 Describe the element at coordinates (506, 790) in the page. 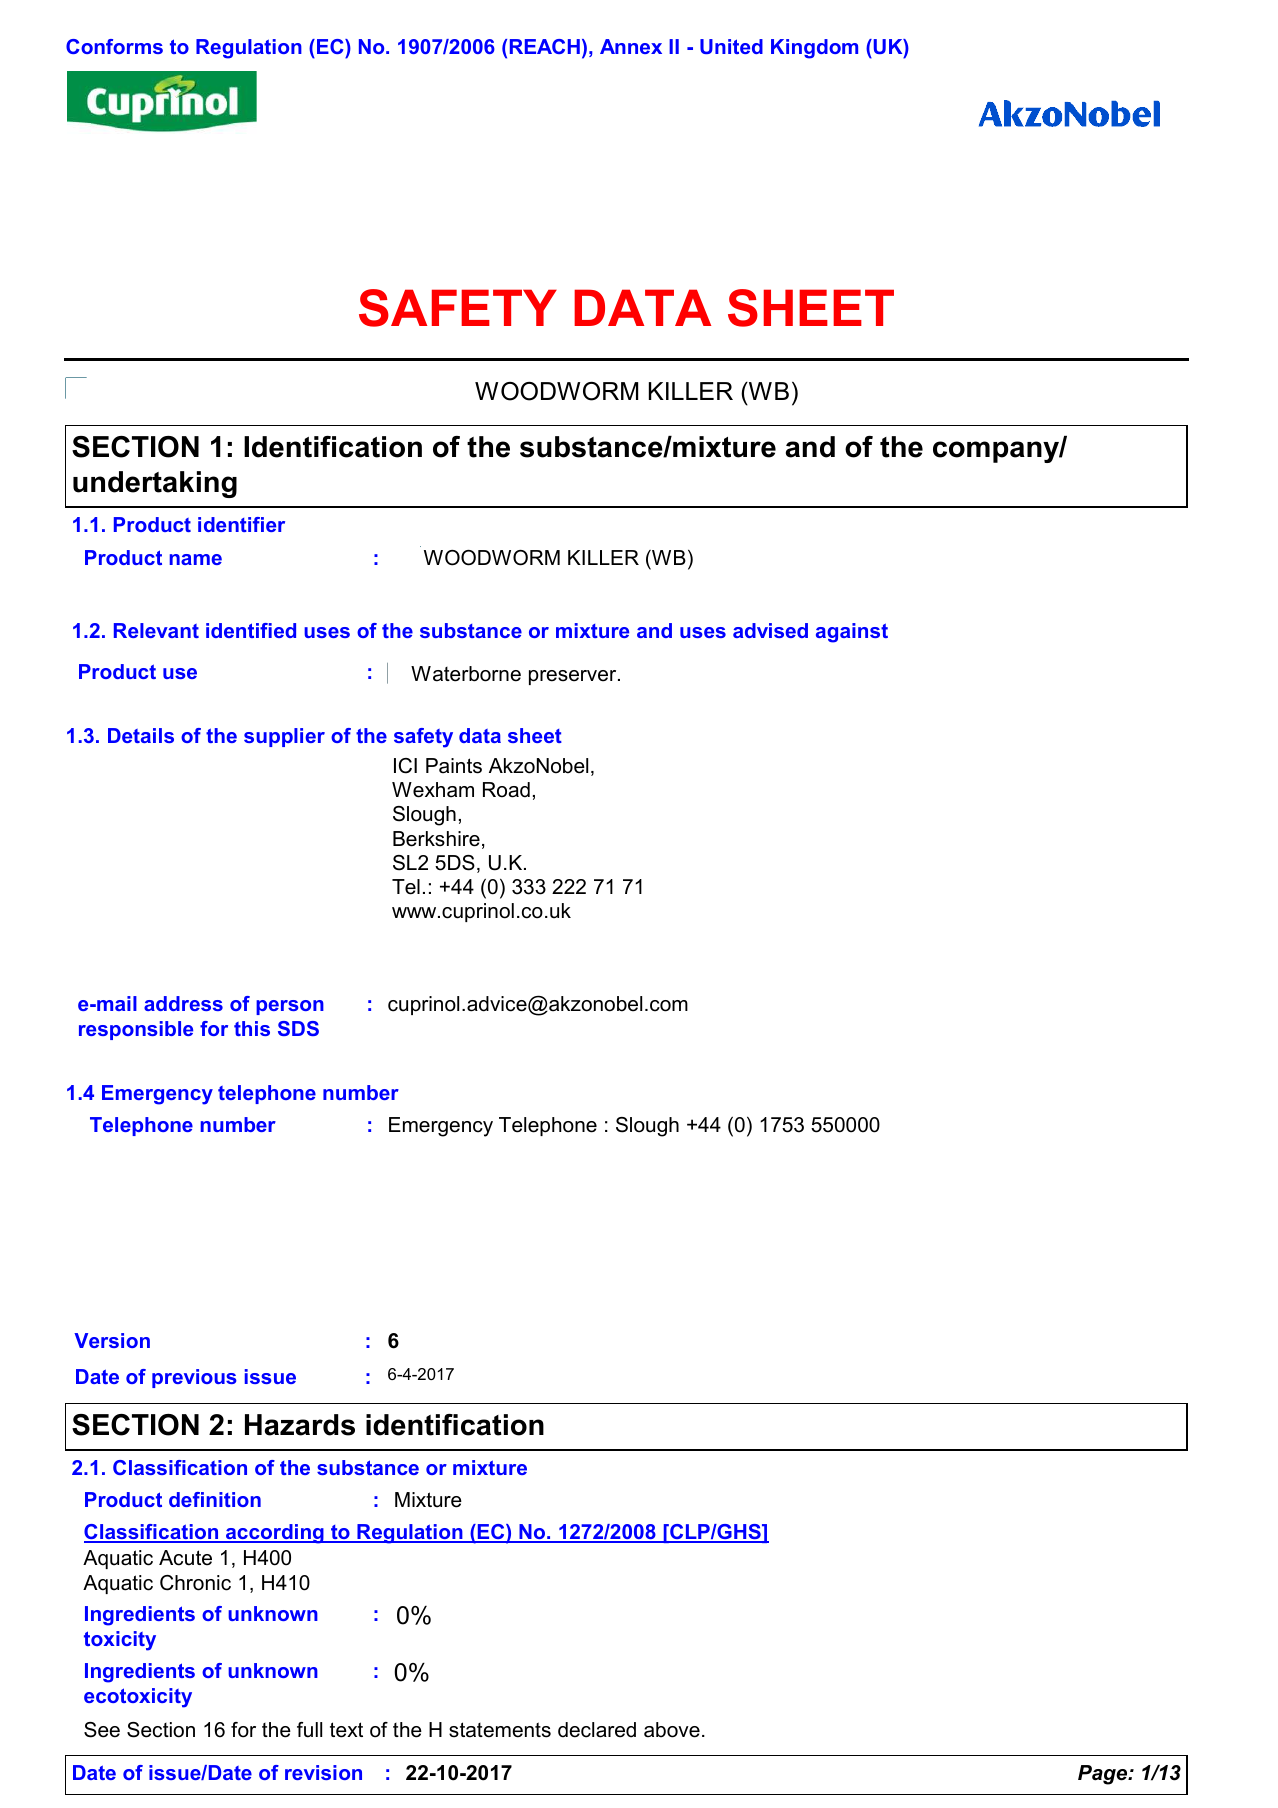

I see `Road` at that location.
